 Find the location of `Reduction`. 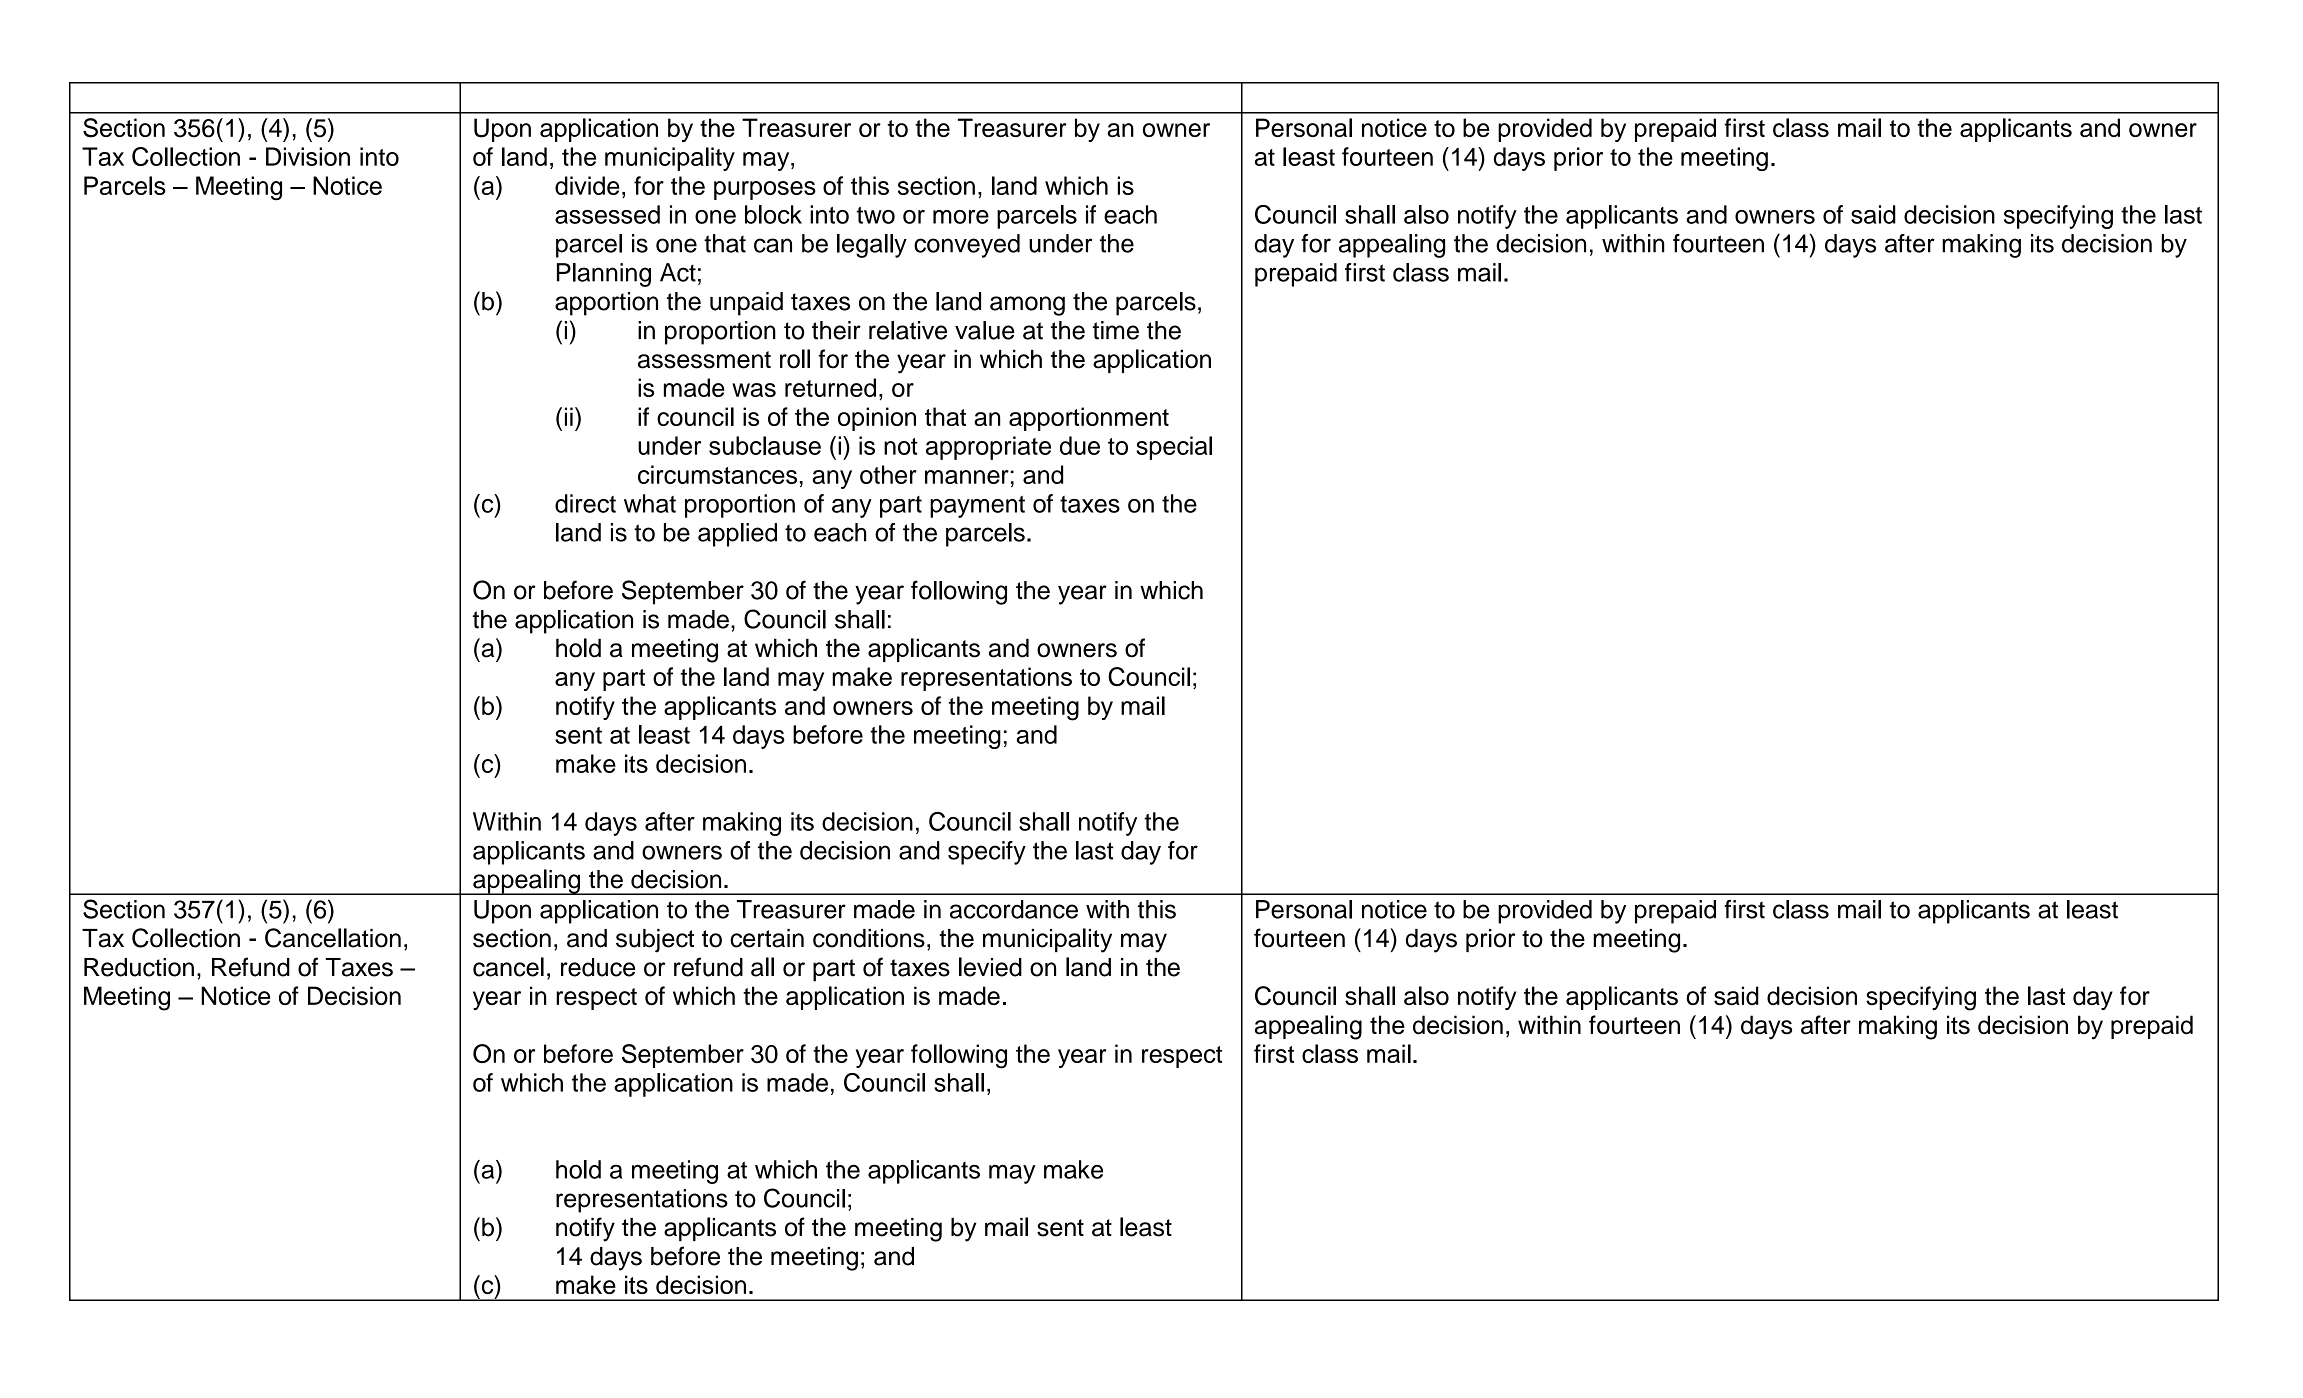

Reduction is located at coordinates (139, 967).
